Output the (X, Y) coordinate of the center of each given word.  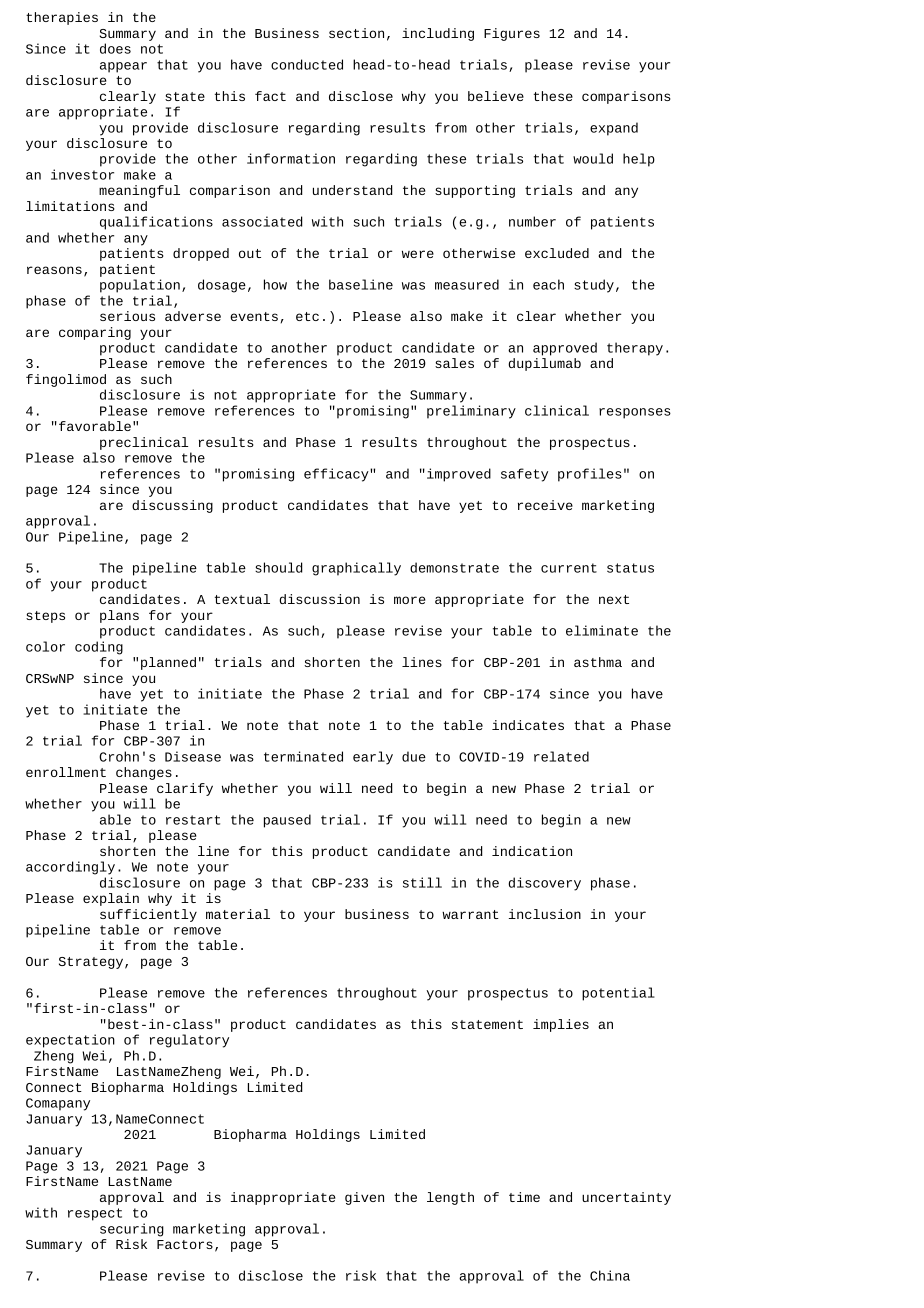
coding (99, 648)
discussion (319, 599)
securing (132, 1230)
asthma (598, 662)
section (356, 33)
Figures (512, 34)
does (115, 48)
